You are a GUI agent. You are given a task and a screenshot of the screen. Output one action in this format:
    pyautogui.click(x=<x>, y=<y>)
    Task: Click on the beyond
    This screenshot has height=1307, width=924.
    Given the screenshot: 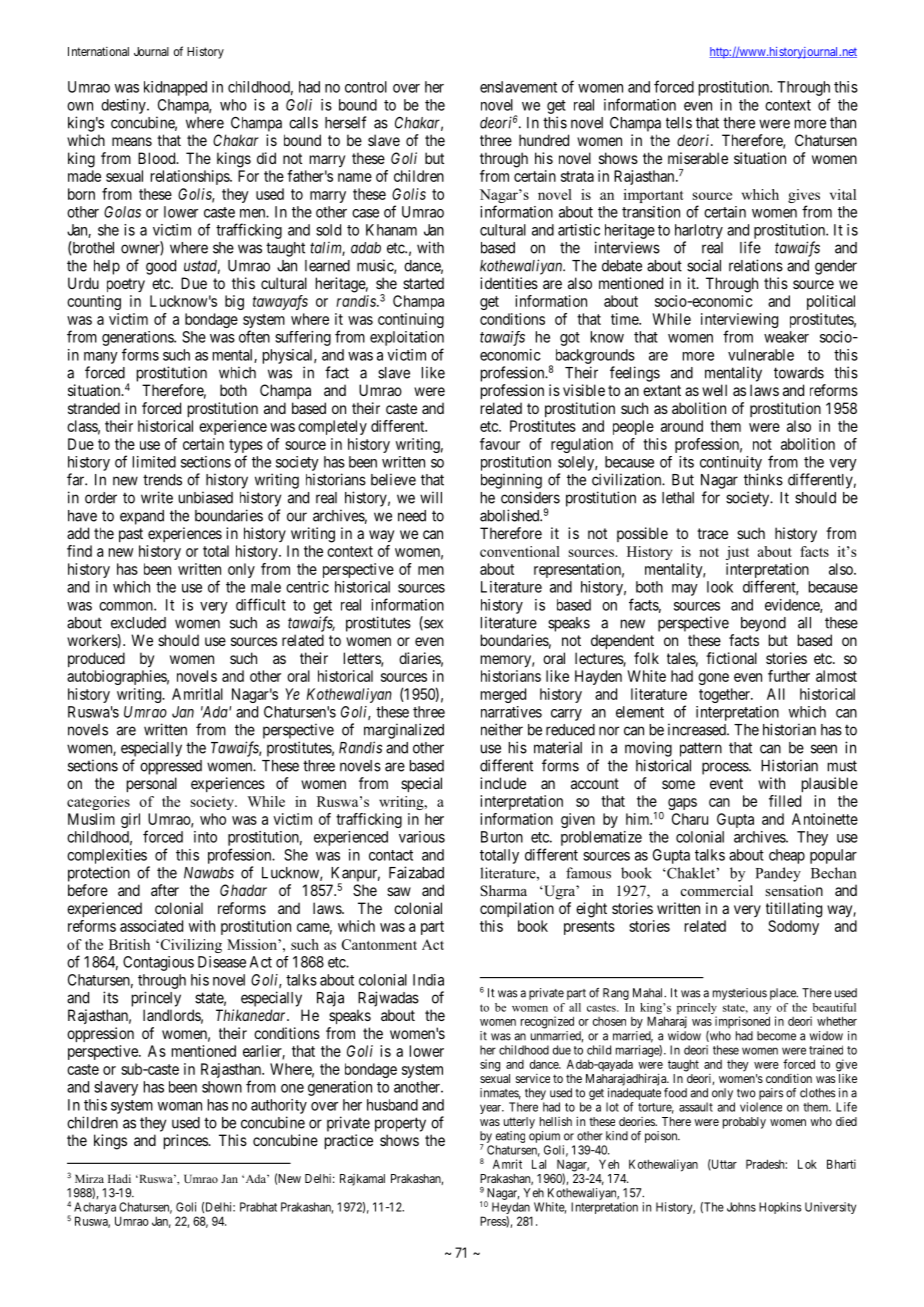 What is the action you would take?
    pyautogui.click(x=763, y=624)
